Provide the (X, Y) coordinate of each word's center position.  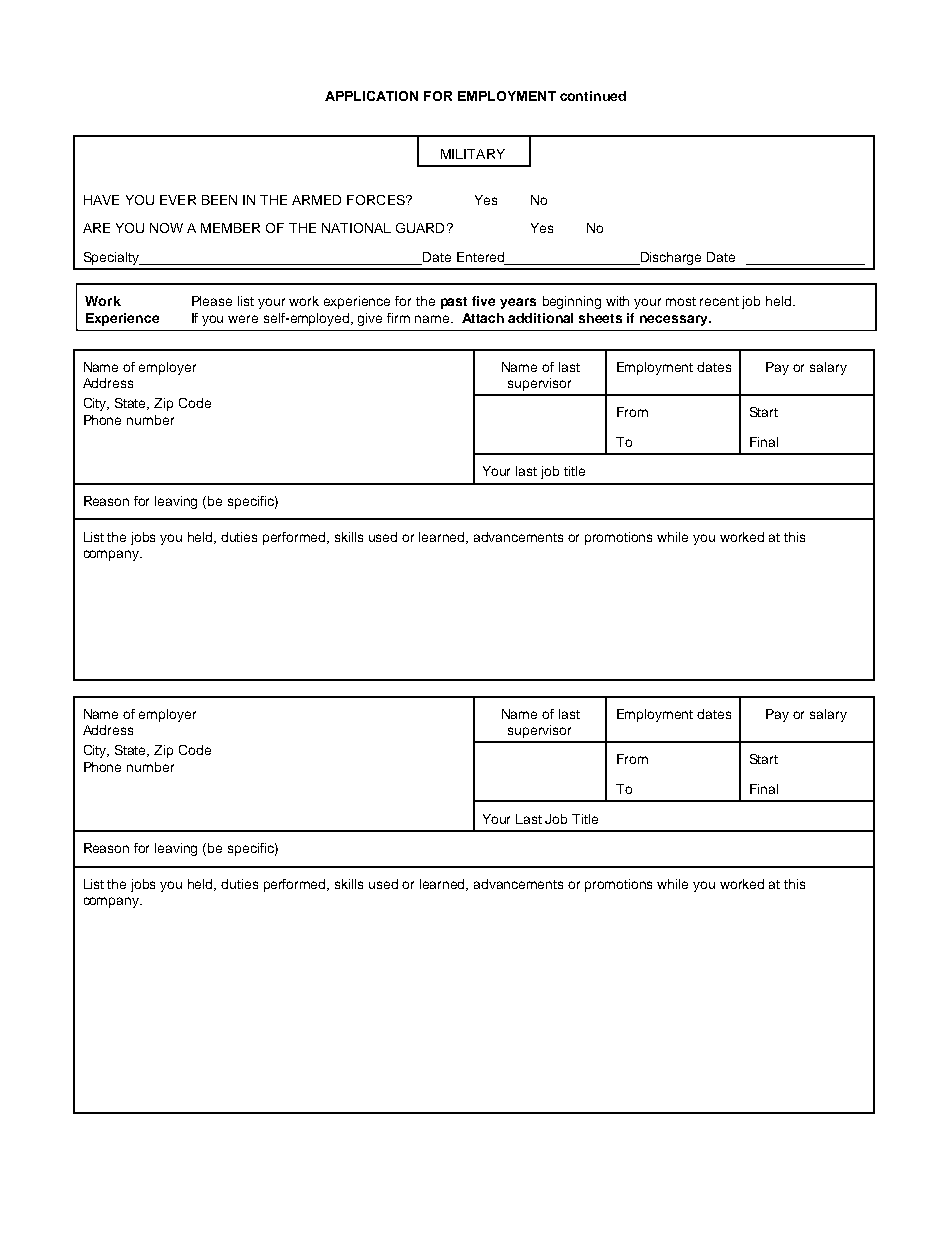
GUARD (420, 228)
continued (593, 96)
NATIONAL (356, 228)
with (617, 301)
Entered (481, 258)
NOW (166, 228)
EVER (178, 200)
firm (398, 318)
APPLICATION (371, 96)
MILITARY (473, 154)
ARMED (316, 200)
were (243, 319)
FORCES (377, 200)
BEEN (219, 200)
